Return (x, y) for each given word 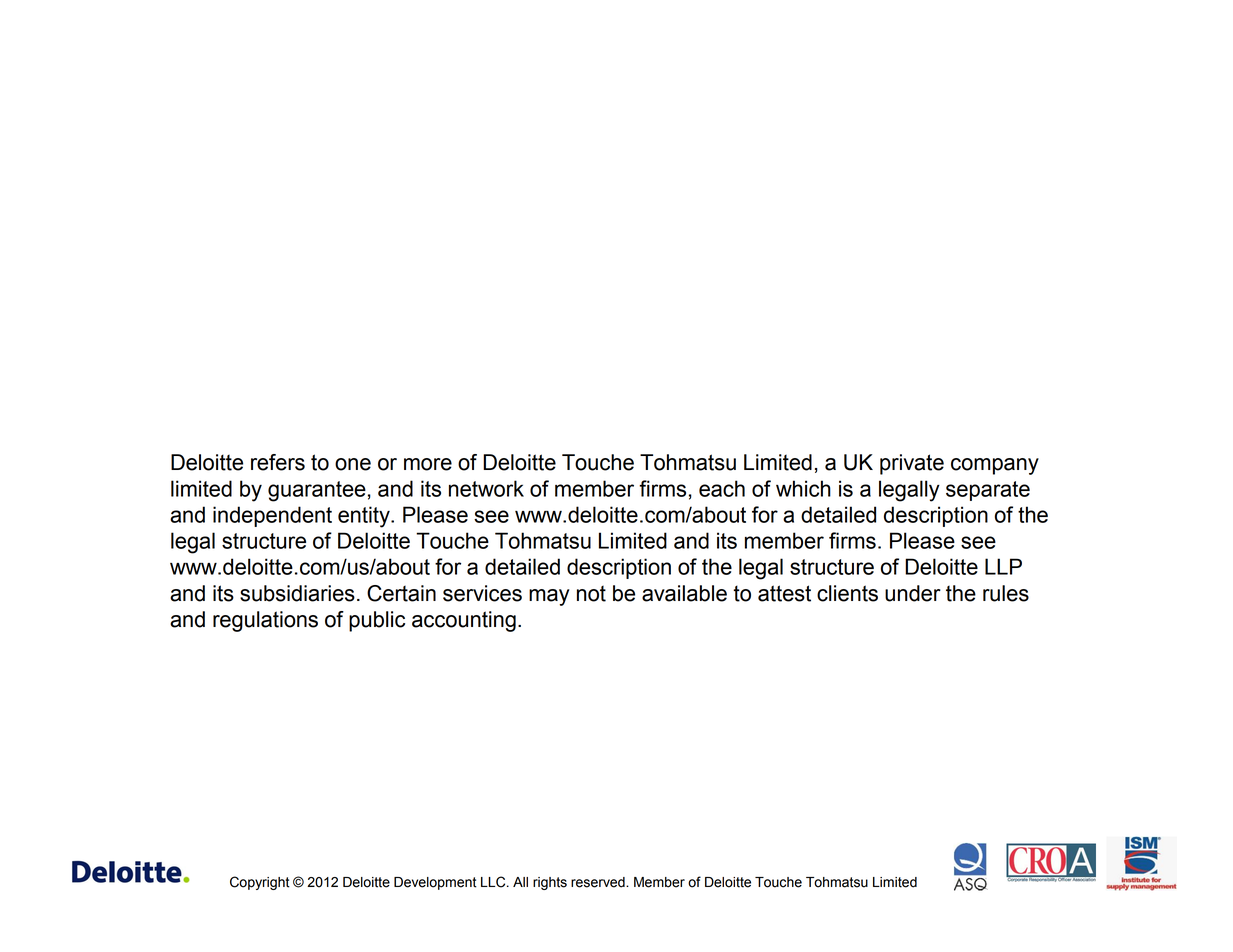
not (591, 594)
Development (435, 883)
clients (847, 593)
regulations (265, 621)
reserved (599, 882)
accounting (464, 621)
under (913, 593)
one (353, 464)
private (912, 464)
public (377, 621)
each (722, 488)
